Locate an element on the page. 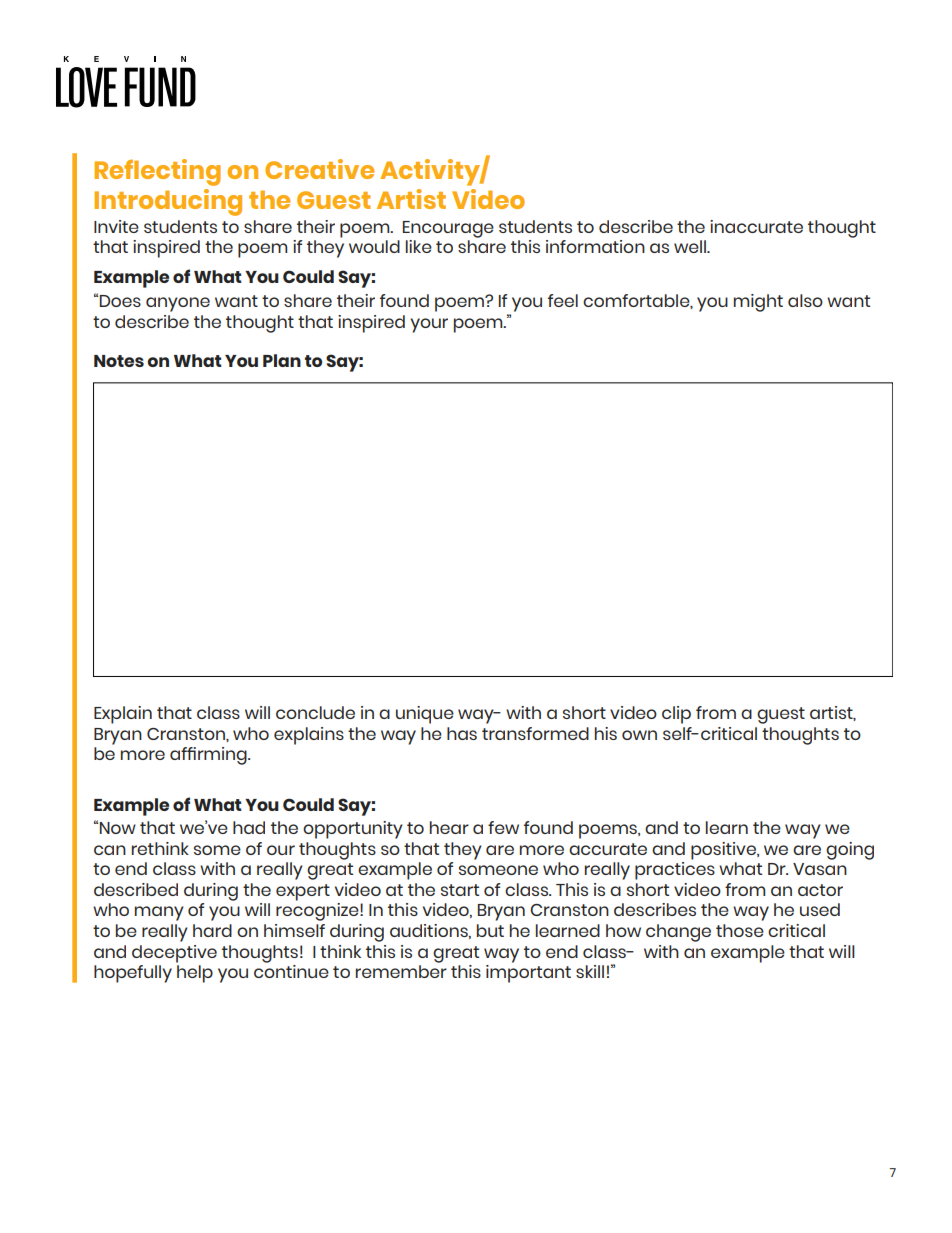 This image has width=952, height=1233. own is located at coordinates (639, 735).
